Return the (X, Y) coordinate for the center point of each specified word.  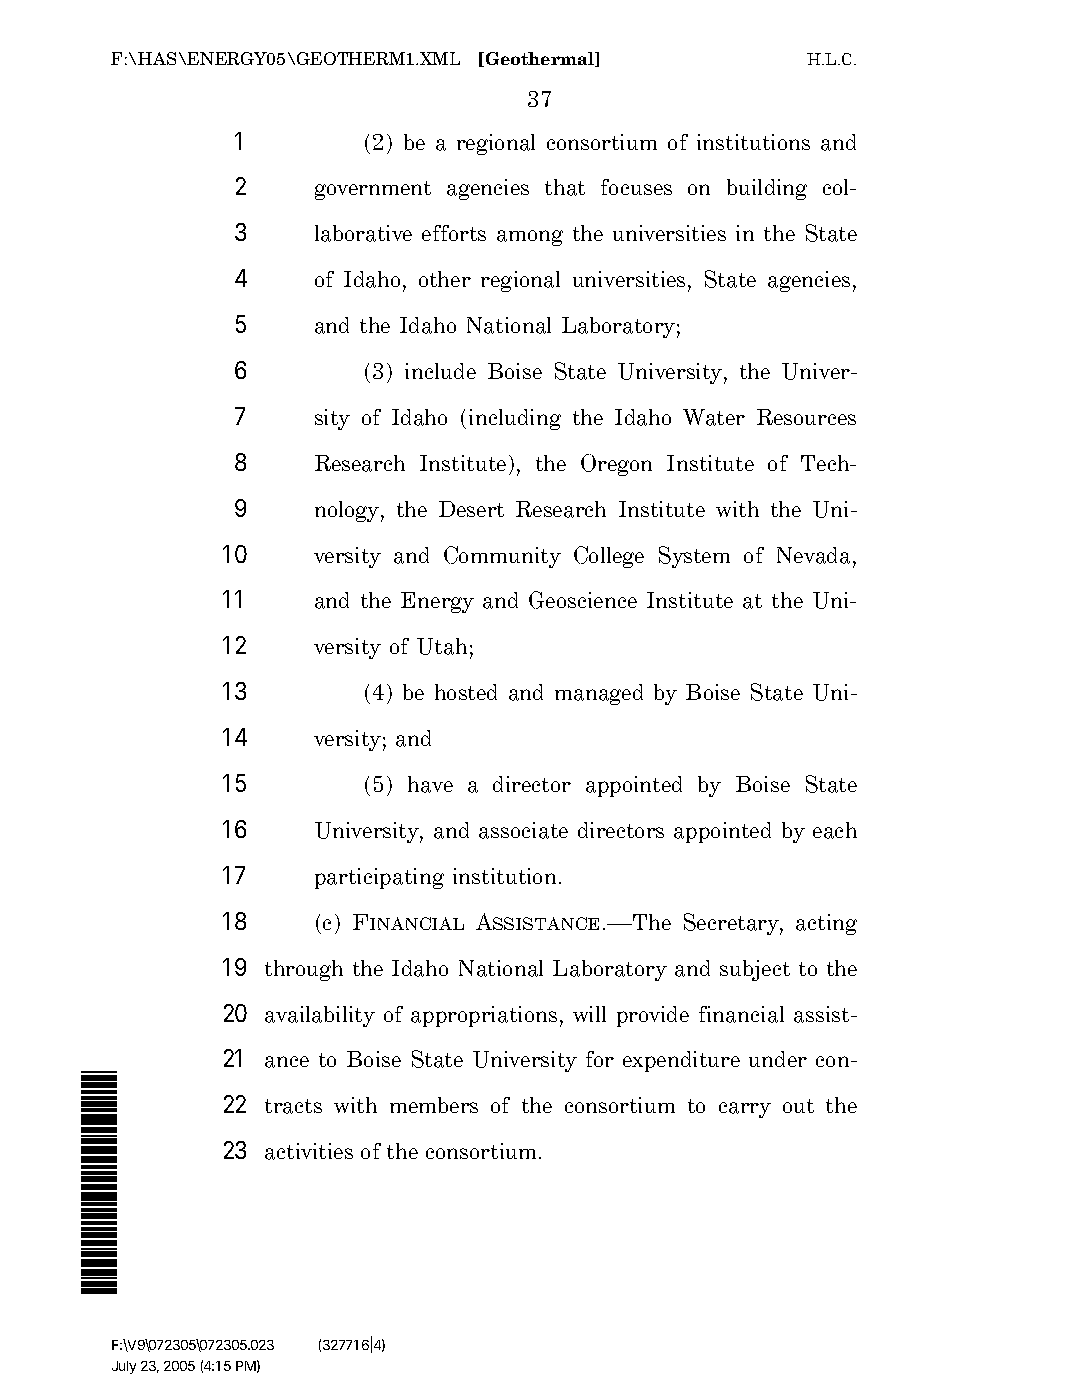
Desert (471, 509)
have (430, 784)
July (124, 1367)
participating (379, 878)
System (694, 557)
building (767, 189)
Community (502, 557)
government (373, 190)
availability (320, 1016)
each (835, 830)
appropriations (484, 1016)
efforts (454, 233)
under (778, 1059)
